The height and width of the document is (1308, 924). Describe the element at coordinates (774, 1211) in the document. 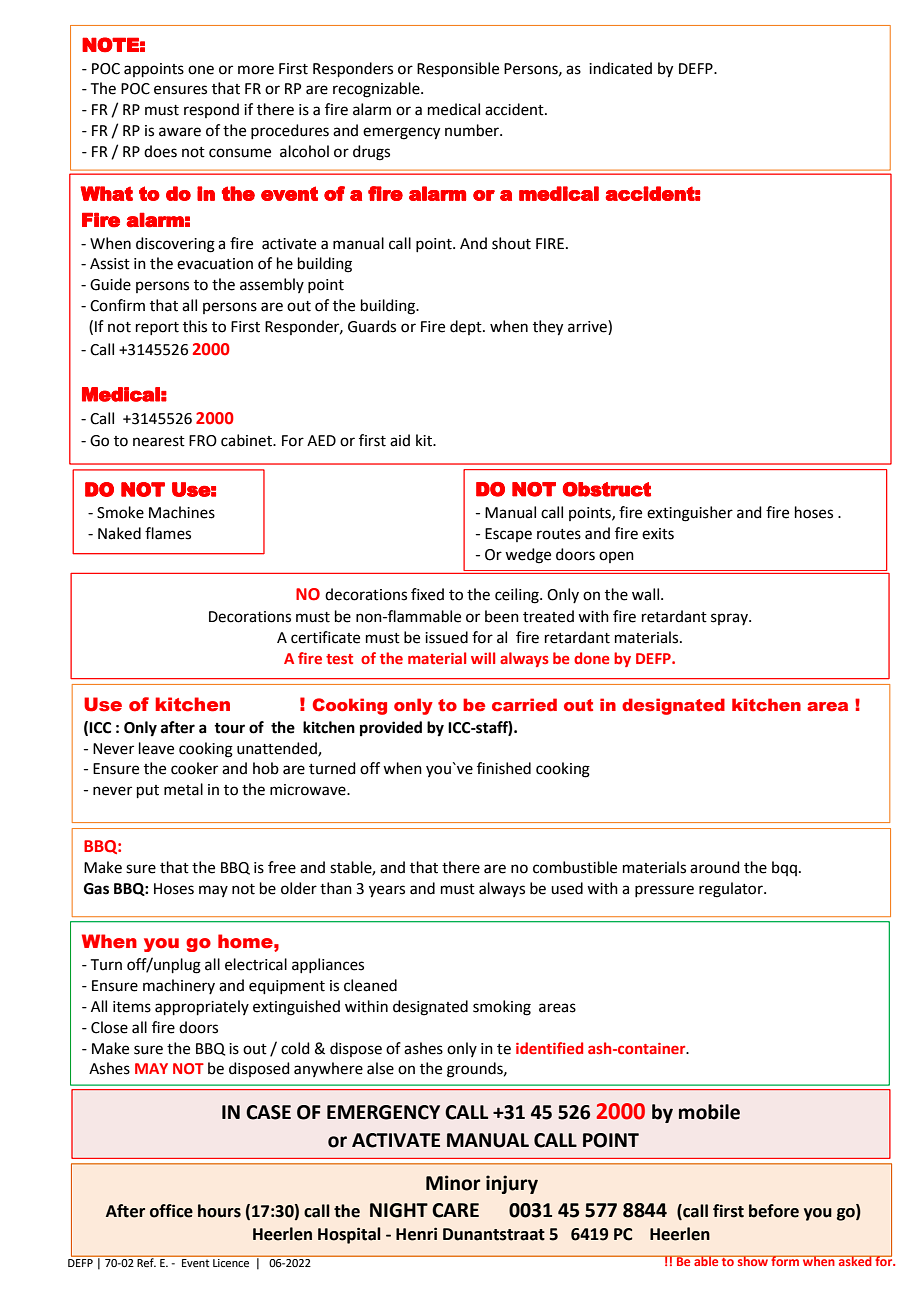

I see `before` at that location.
